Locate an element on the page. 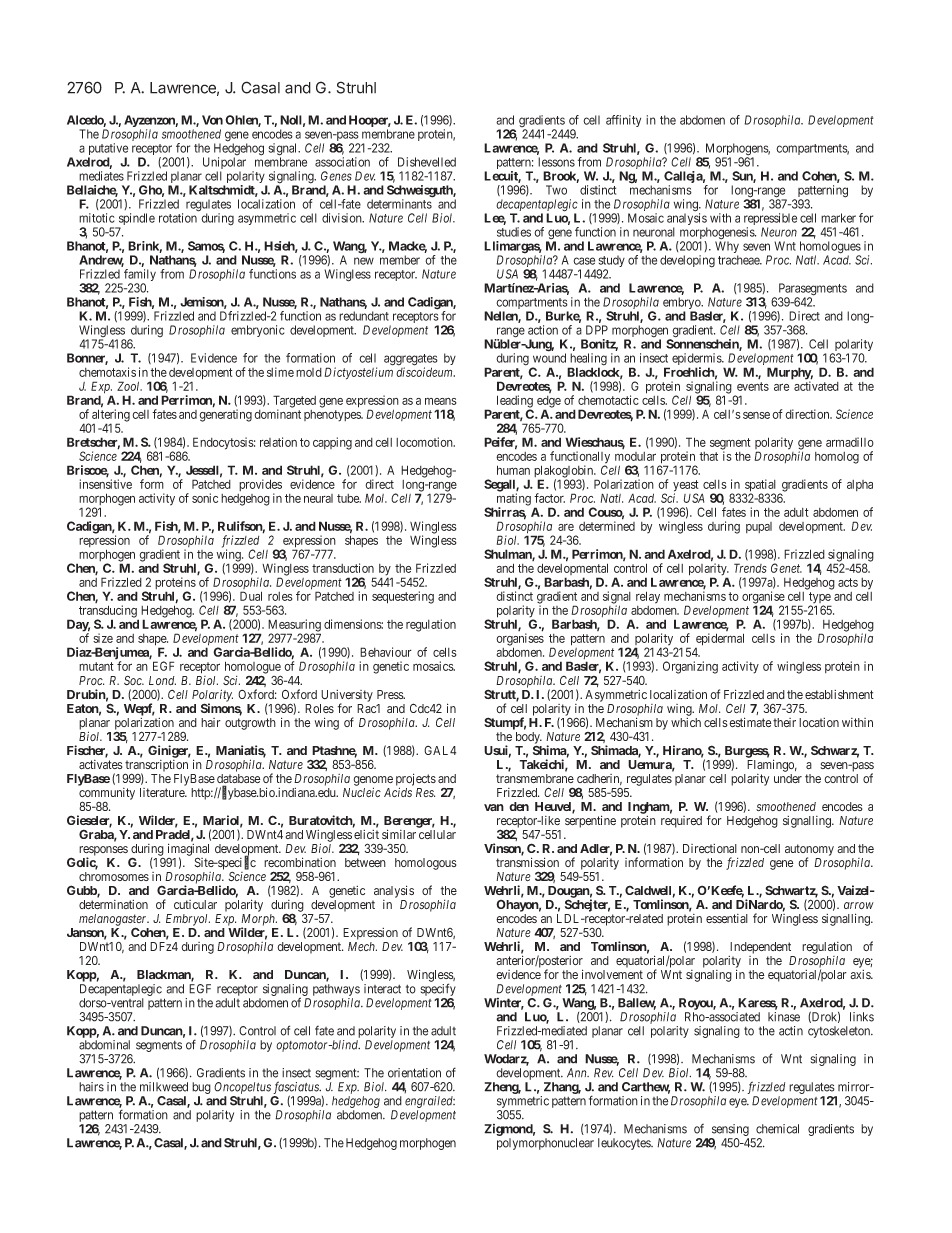 Image resolution: width=952 pixels, height=1233 pixels. orientation is located at coordinates (414, 1073).
